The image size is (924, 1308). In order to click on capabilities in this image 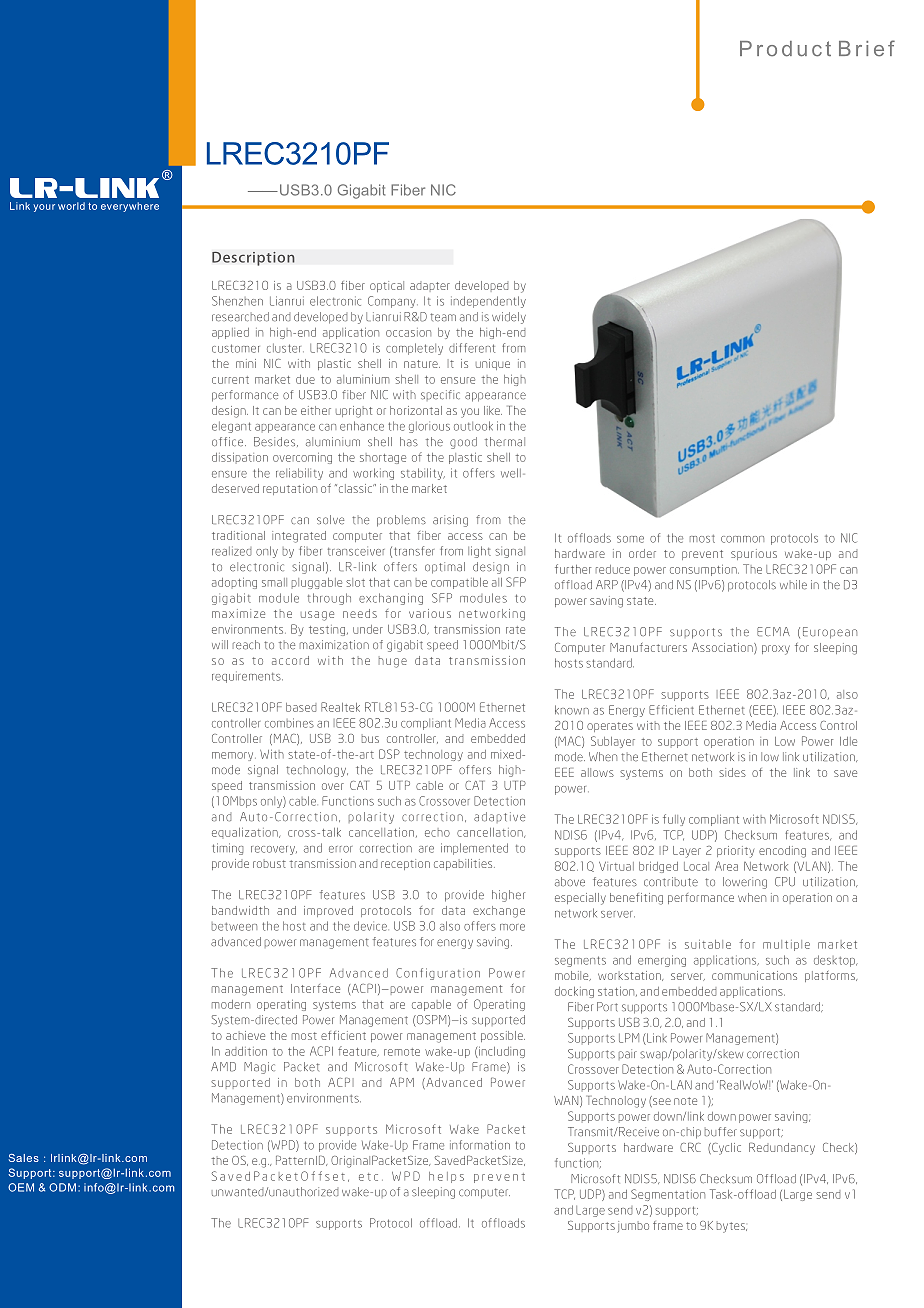, I will do `click(464, 864)`.
